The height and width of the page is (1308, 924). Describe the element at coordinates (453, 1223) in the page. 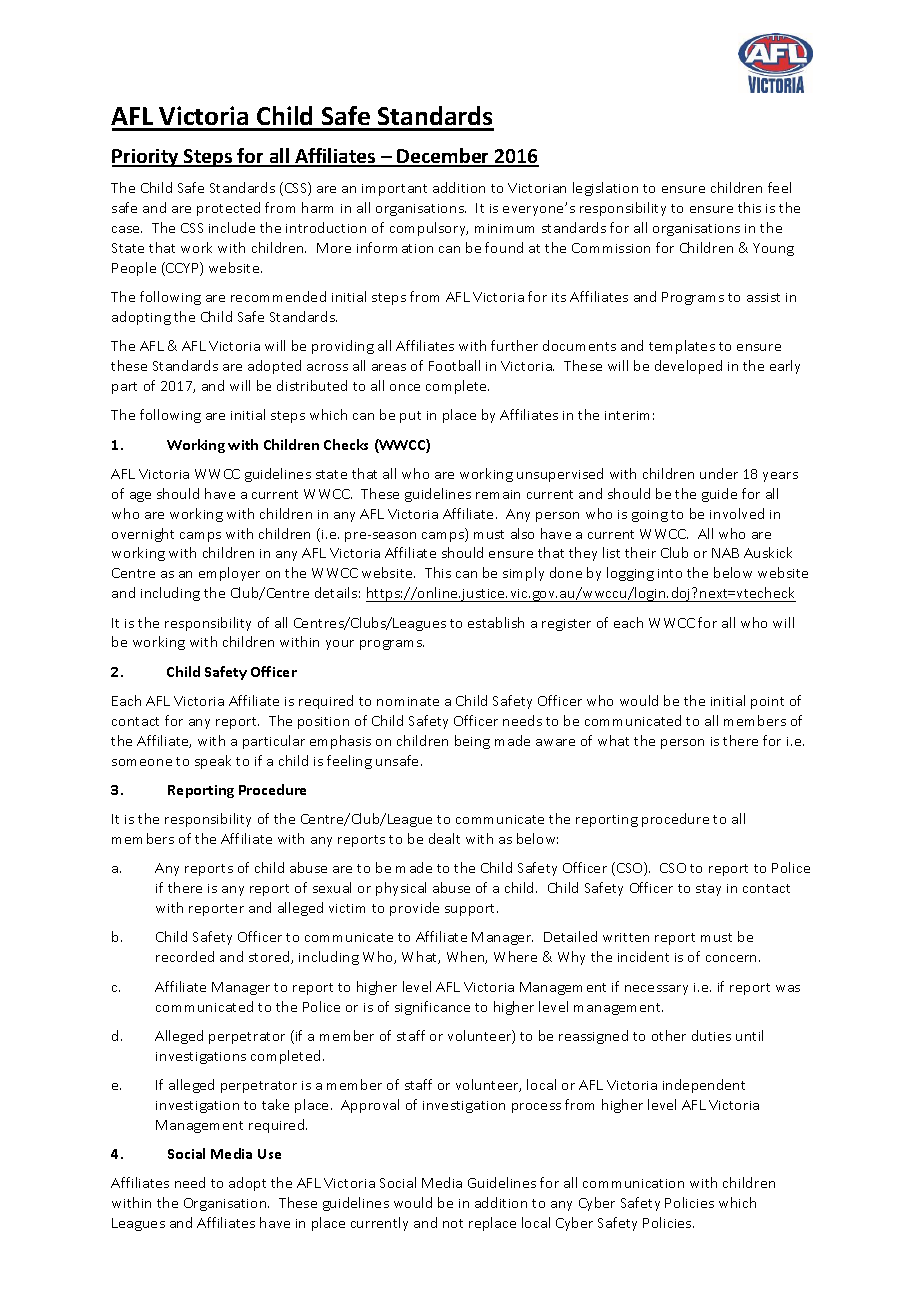

I see `not` at that location.
